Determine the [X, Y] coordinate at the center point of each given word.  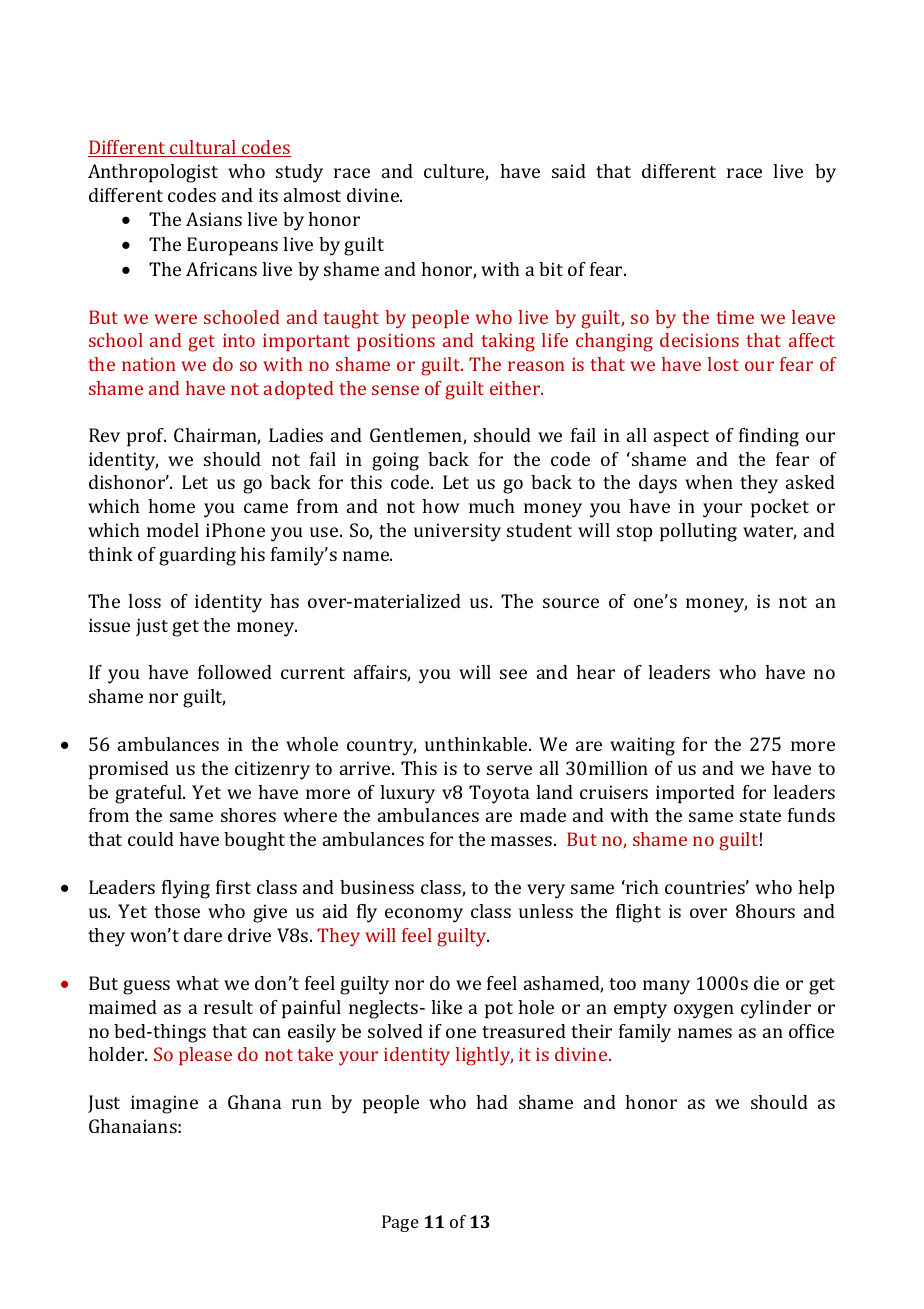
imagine [164, 1104]
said [569, 171]
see [513, 674]
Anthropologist [153, 173]
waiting [642, 746]
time [735, 317]
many [666, 987]
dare [203, 935]
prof [146, 437]
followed [235, 672]
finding [769, 437]
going [395, 461]
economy [424, 915]
